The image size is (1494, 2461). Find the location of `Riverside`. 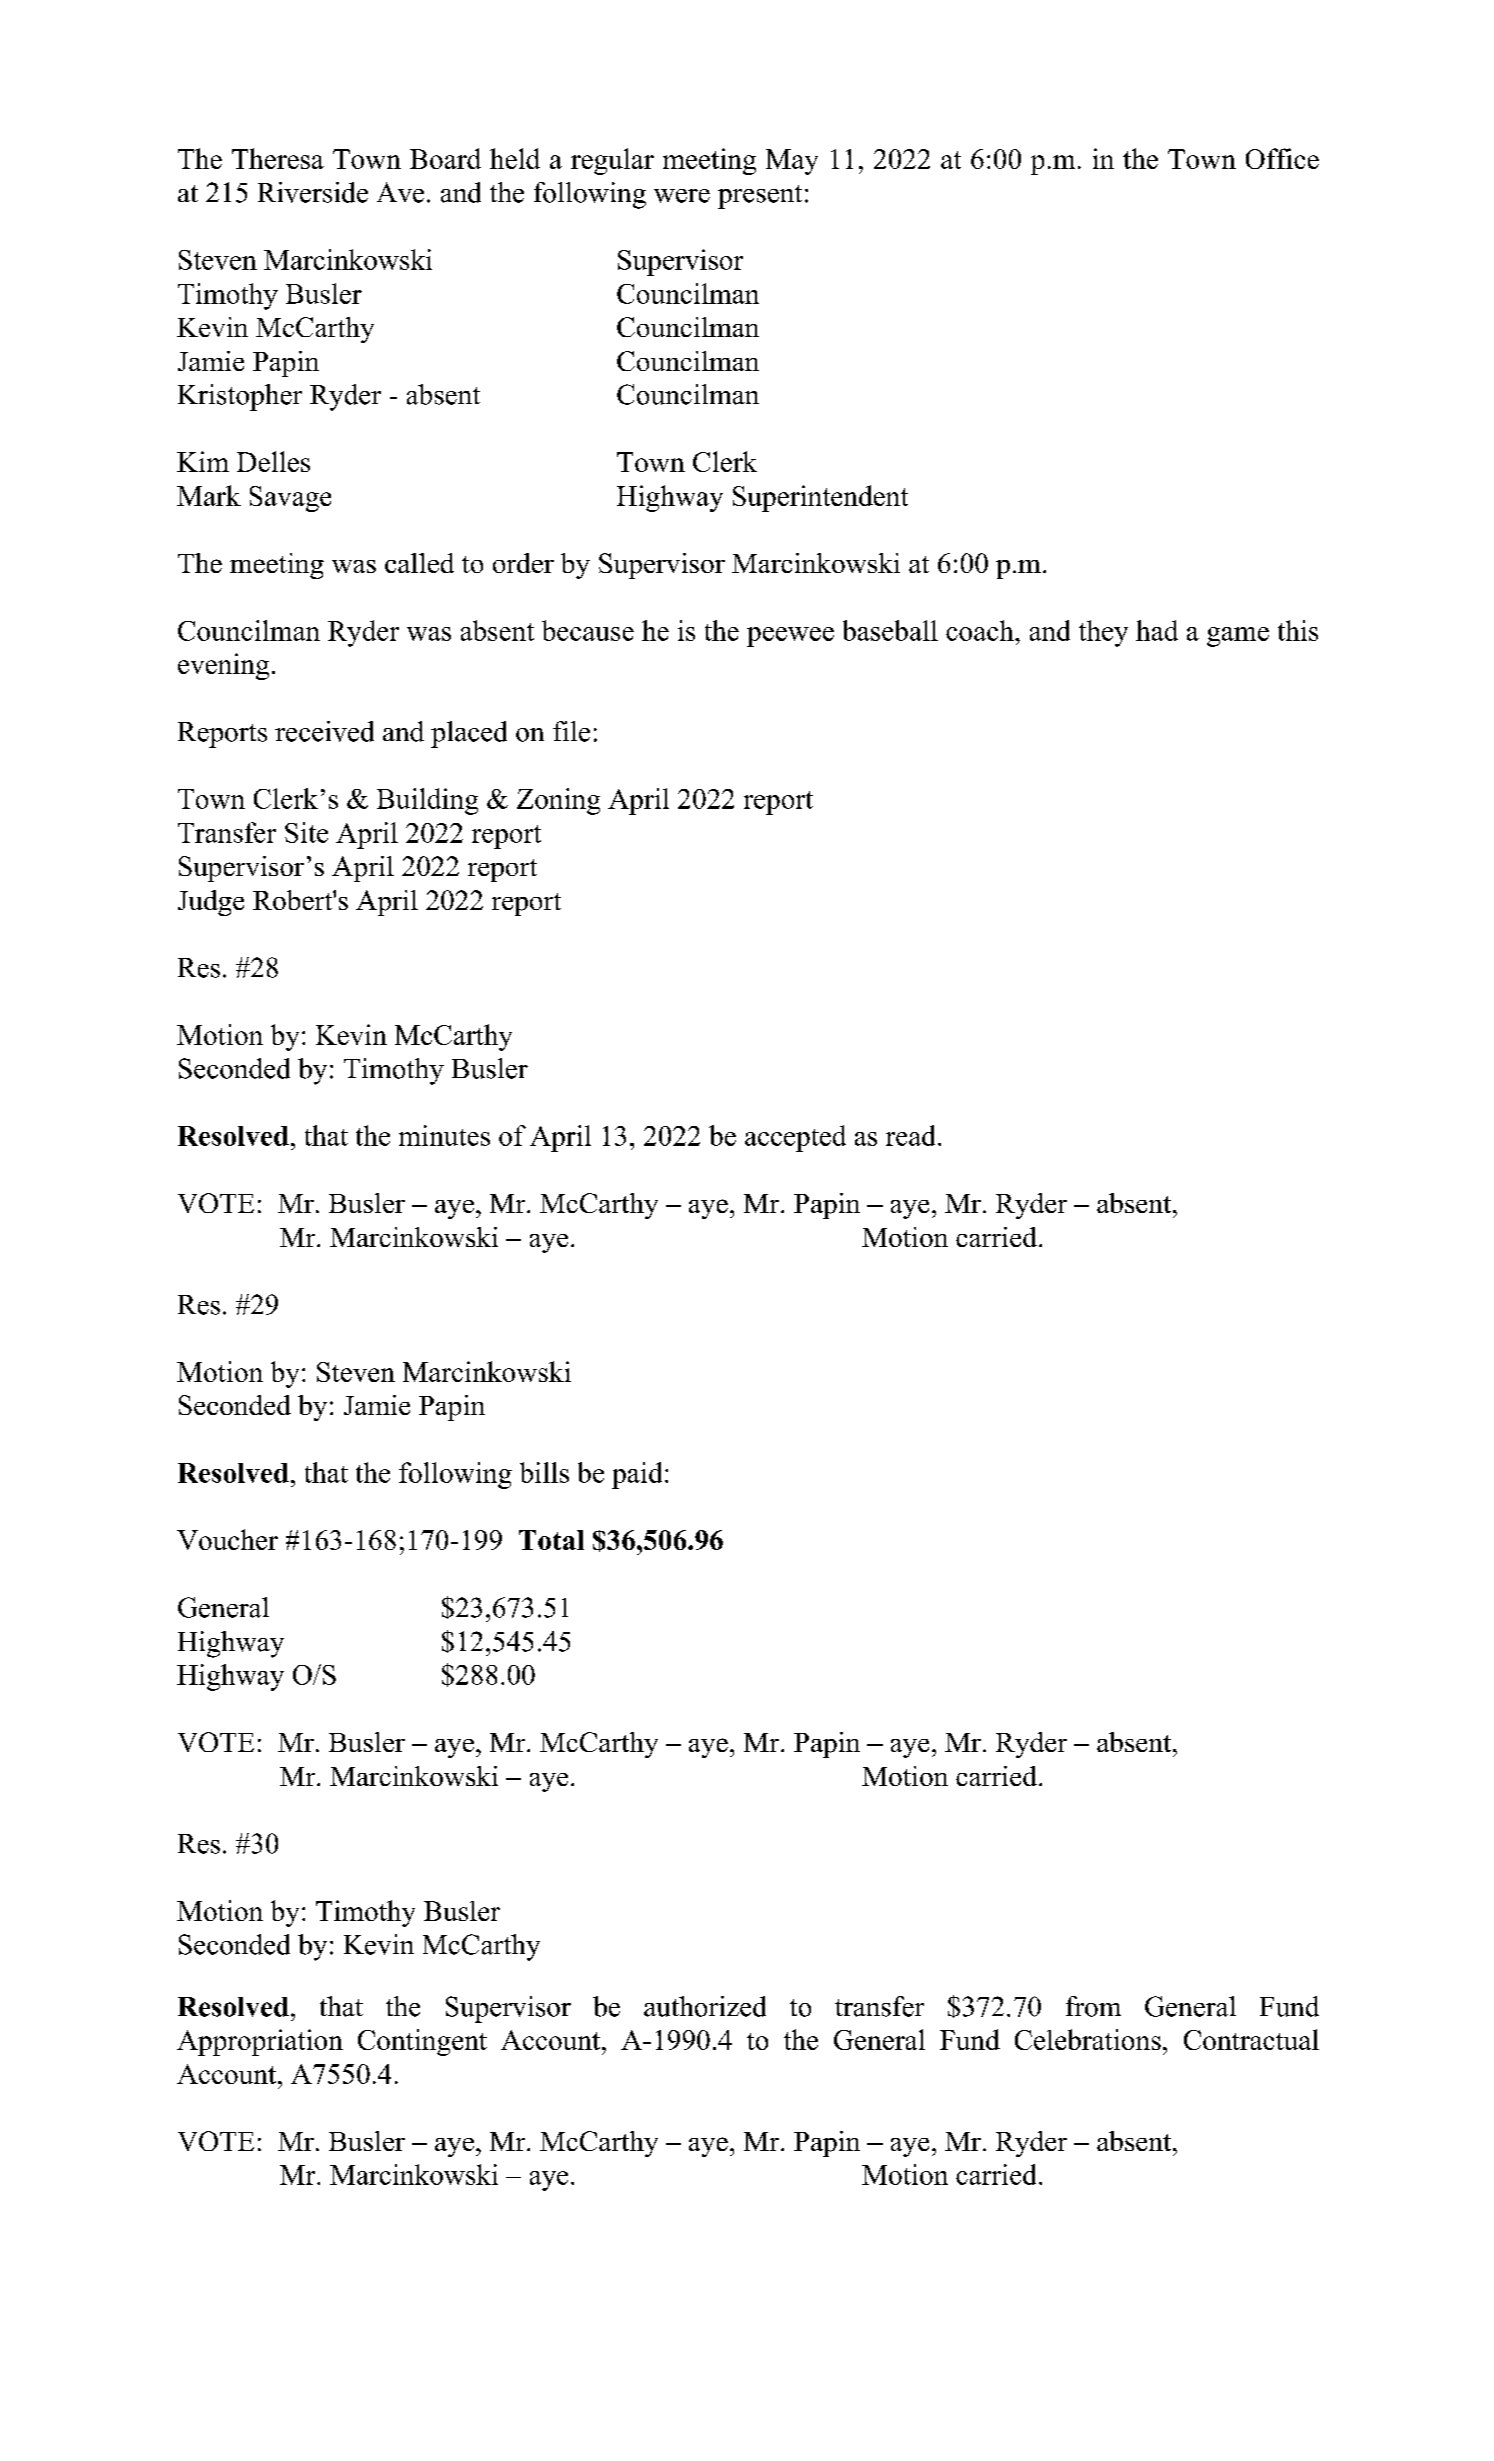

Riverside is located at coordinates (313, 192).
